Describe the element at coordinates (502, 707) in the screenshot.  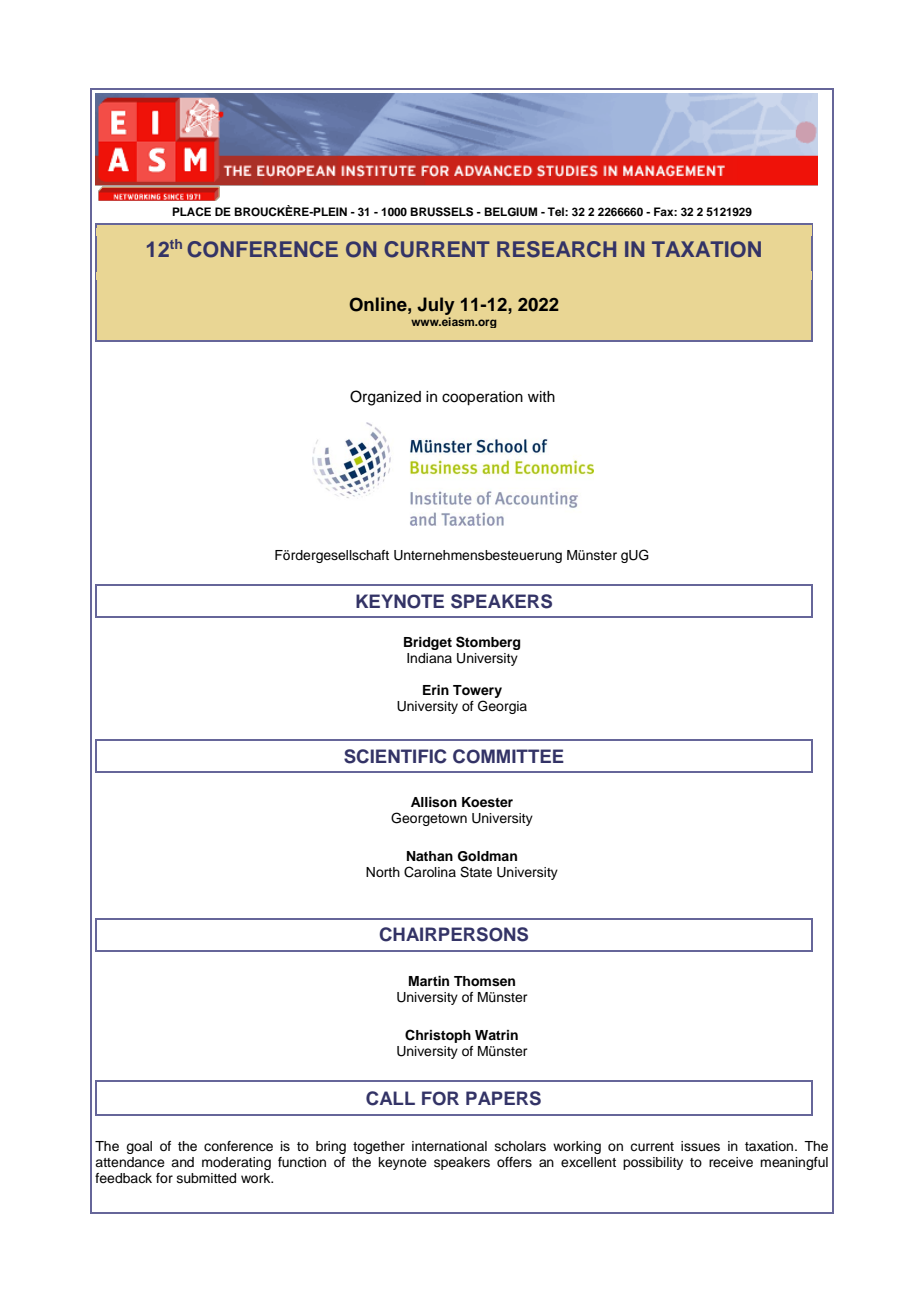
I see `Georgia` at that location.
